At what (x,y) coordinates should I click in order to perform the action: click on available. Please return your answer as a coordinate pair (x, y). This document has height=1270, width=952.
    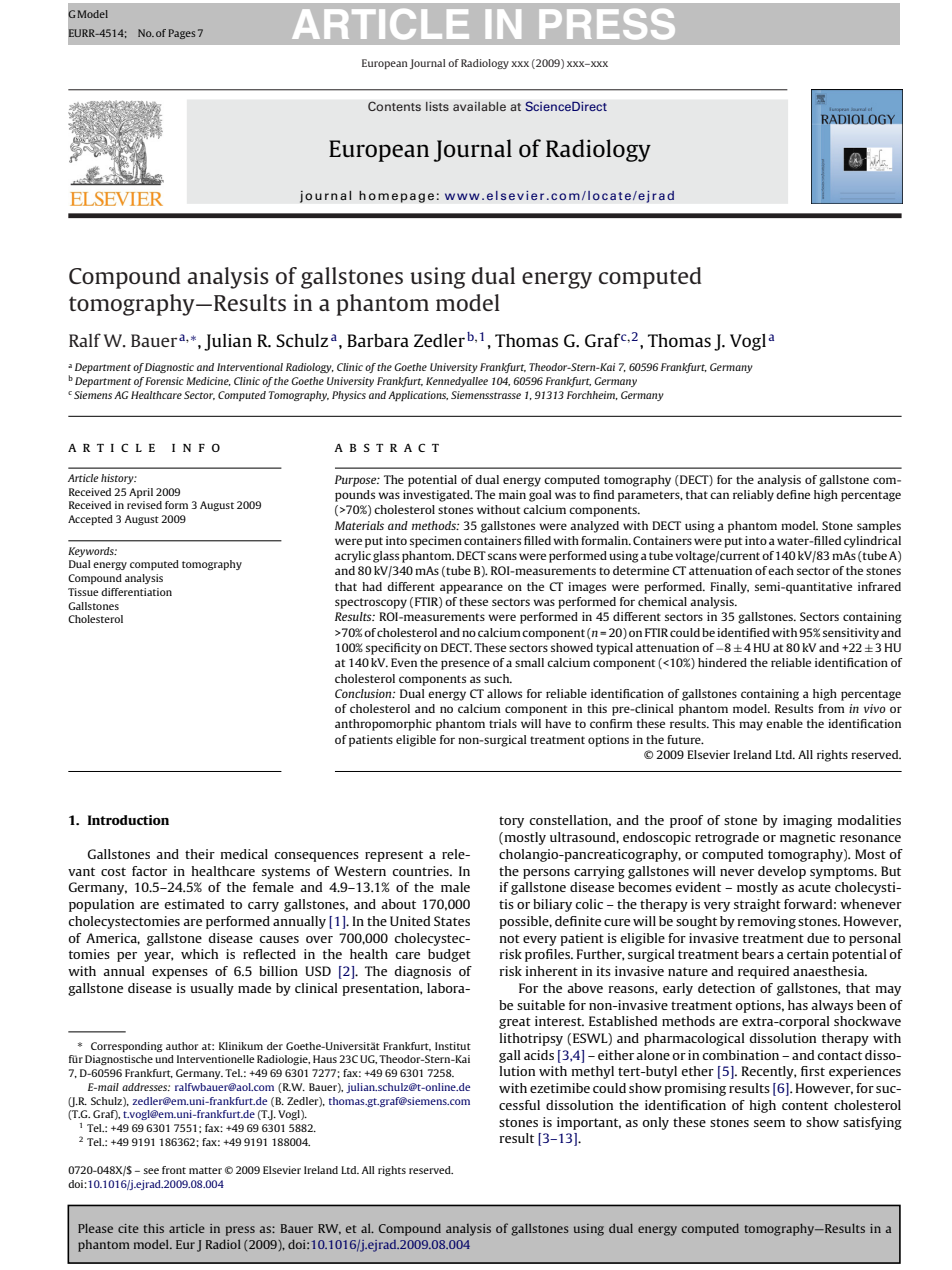
    Looking at the image, I should click on (479, 106).
